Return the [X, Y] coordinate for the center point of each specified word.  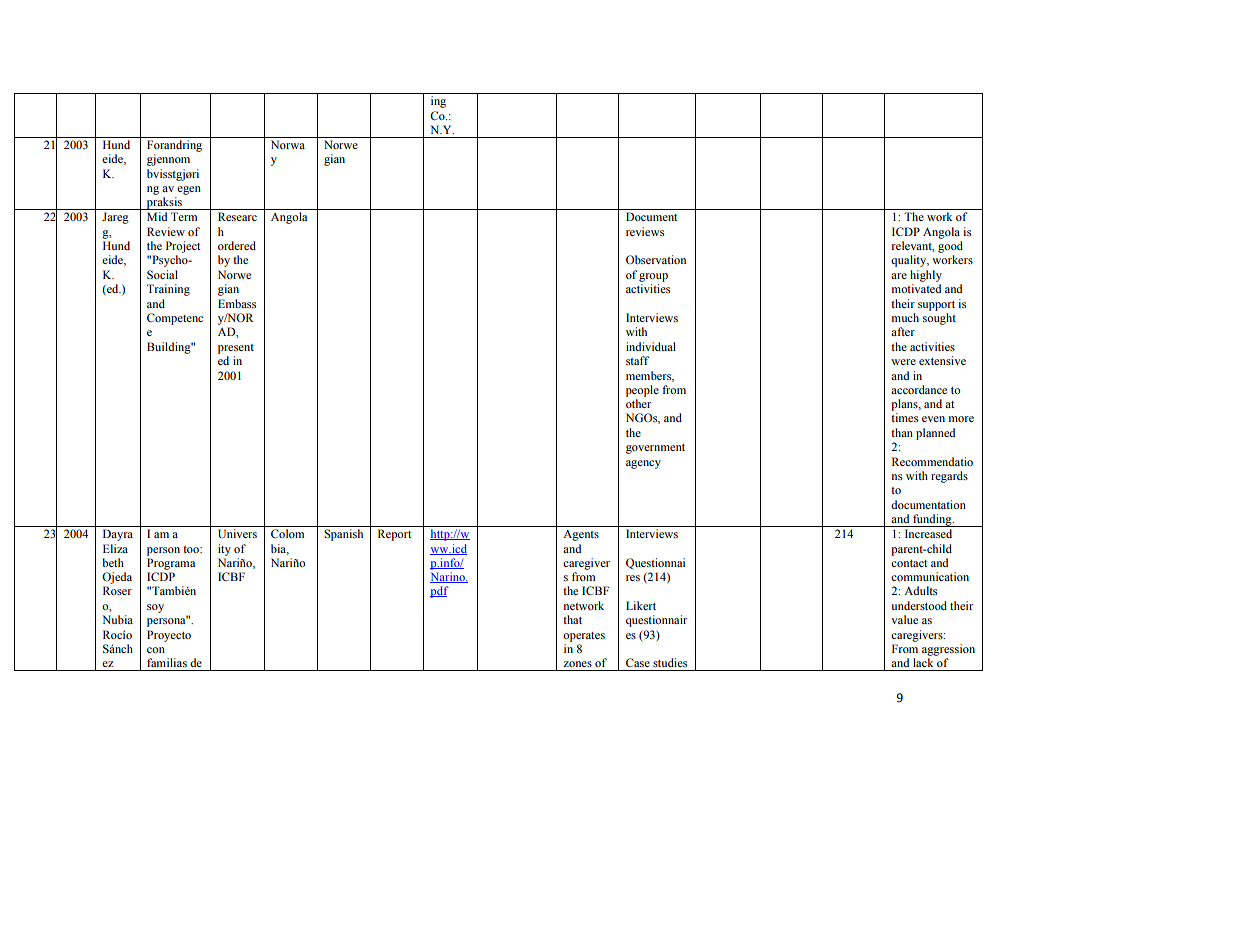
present [236, 349]
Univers [237, 533]
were [903, 362]
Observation [656, 259]
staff [637, 360]
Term [184, 216]
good [950, 247]
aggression [948, 650]
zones [577, 664]
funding [932, 520]
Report [395, 535]
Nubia [117, 619]
